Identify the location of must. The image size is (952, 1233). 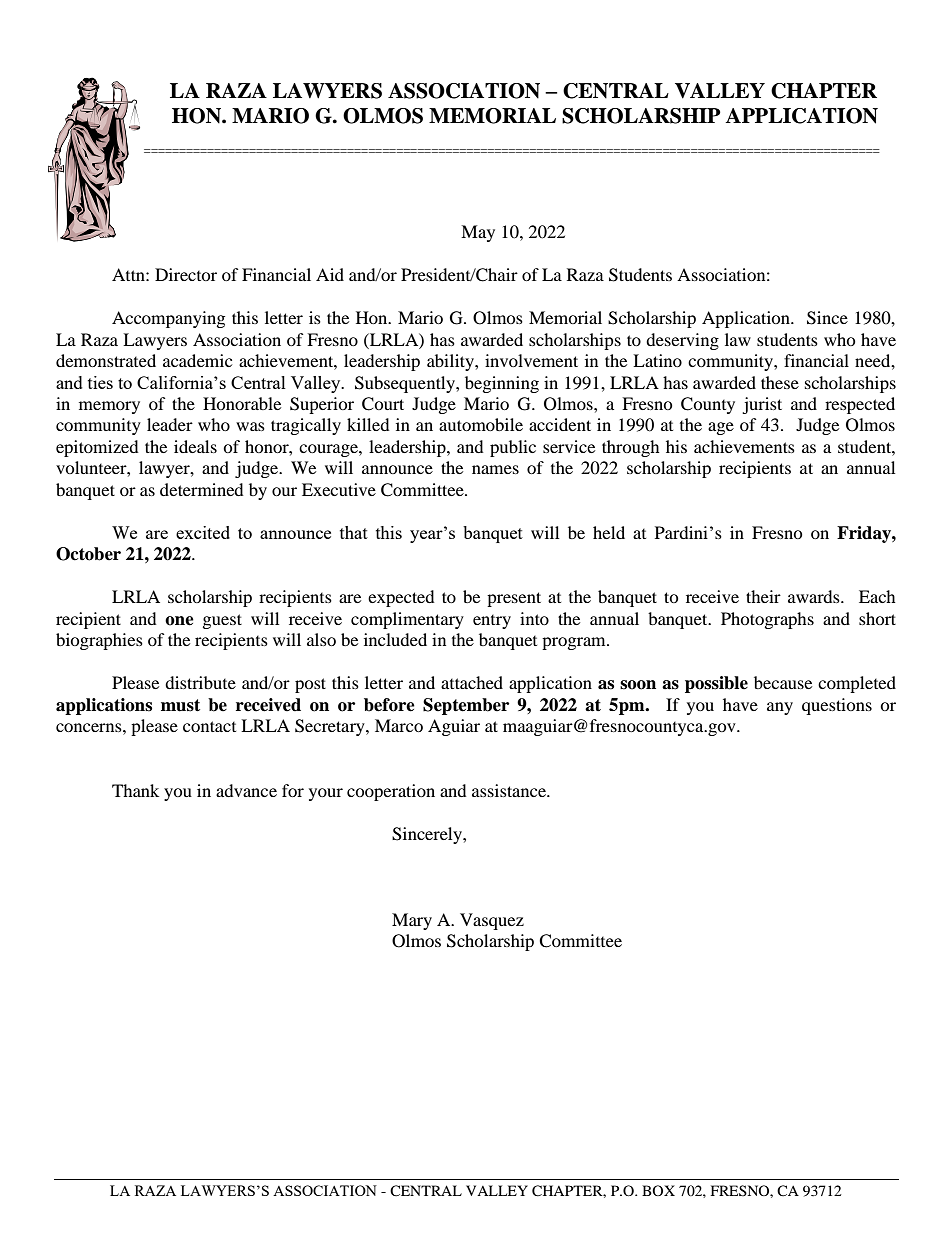
(180, 705).
